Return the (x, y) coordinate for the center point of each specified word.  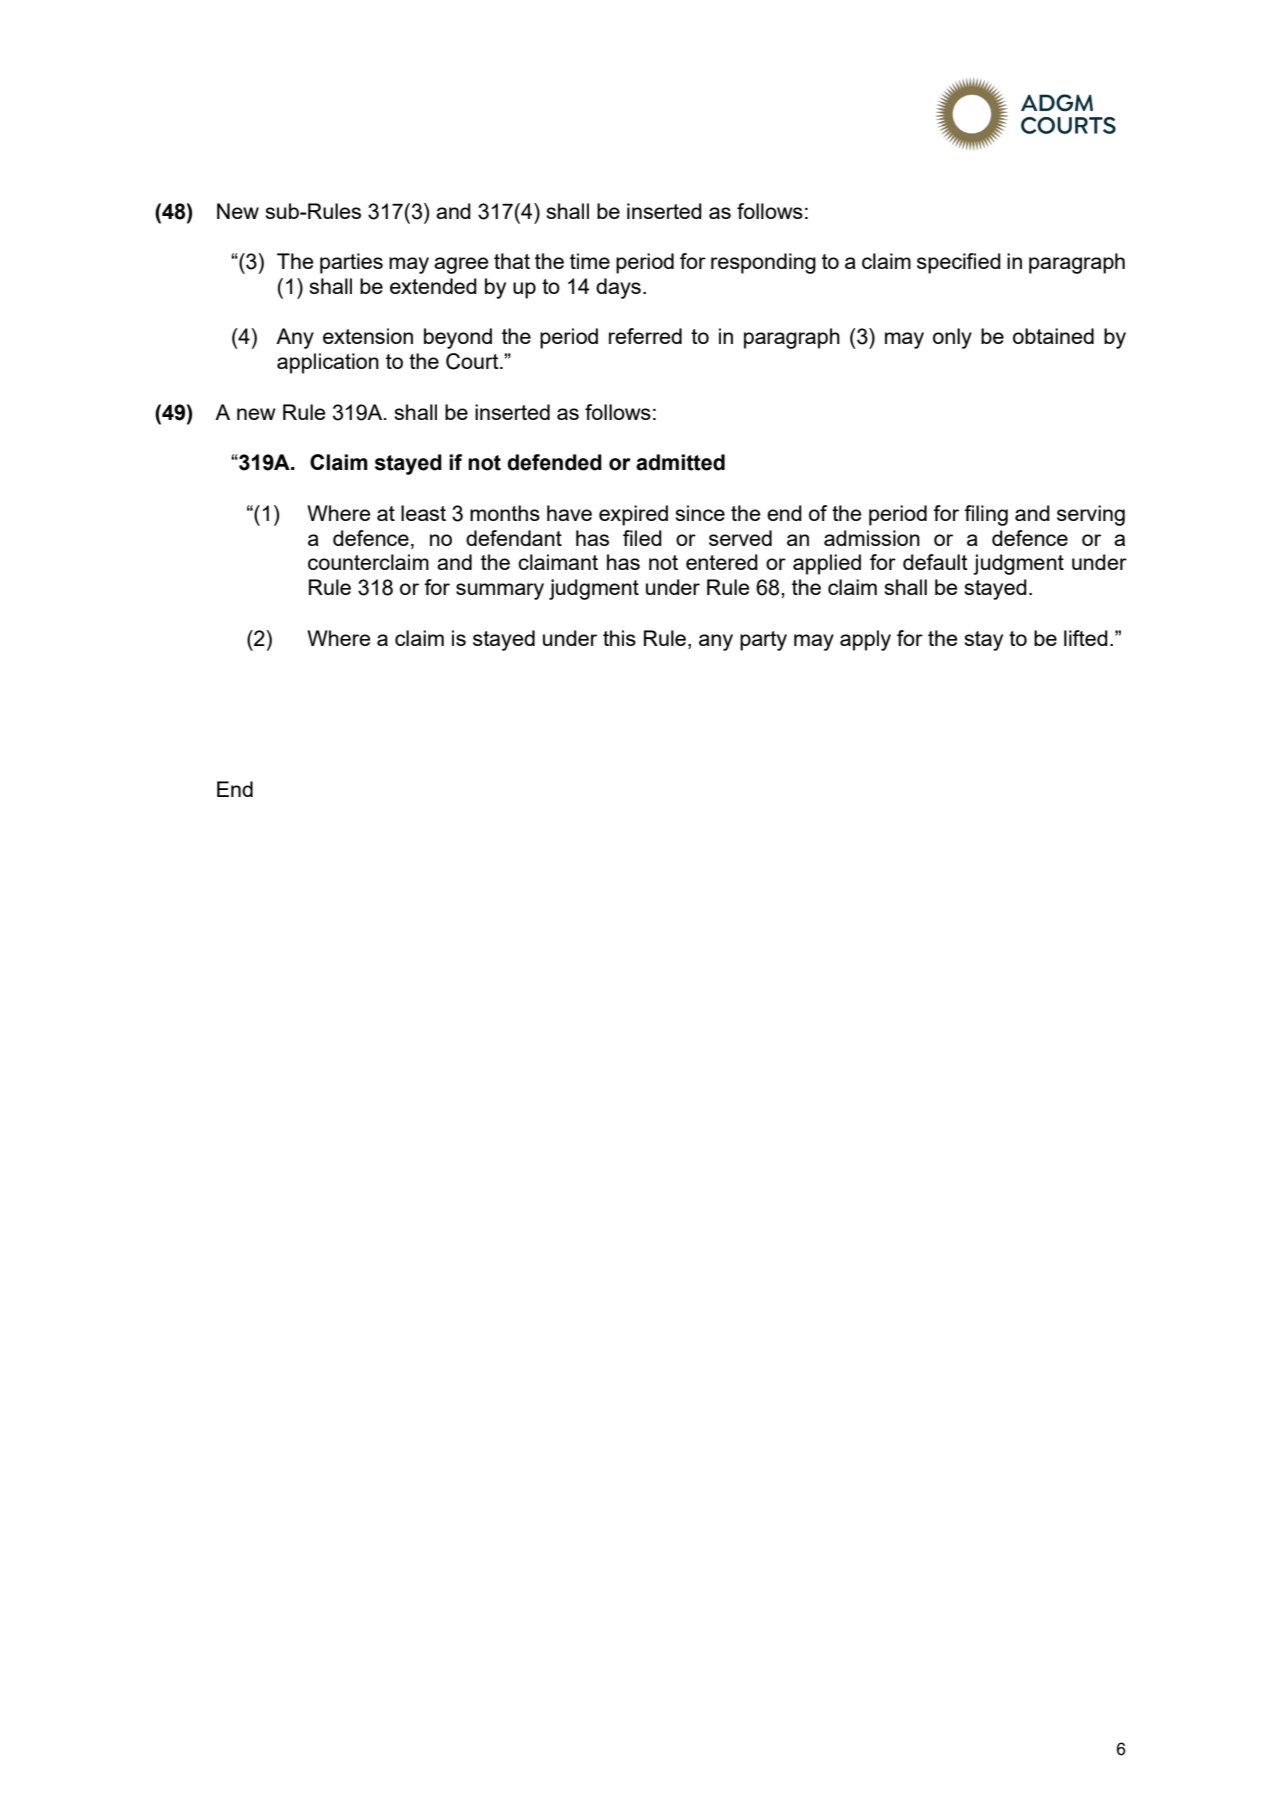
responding (763, 263)
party (763, 641)
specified (959, 263)
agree (461, 265)
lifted (1086, 638)
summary (500, 591)
